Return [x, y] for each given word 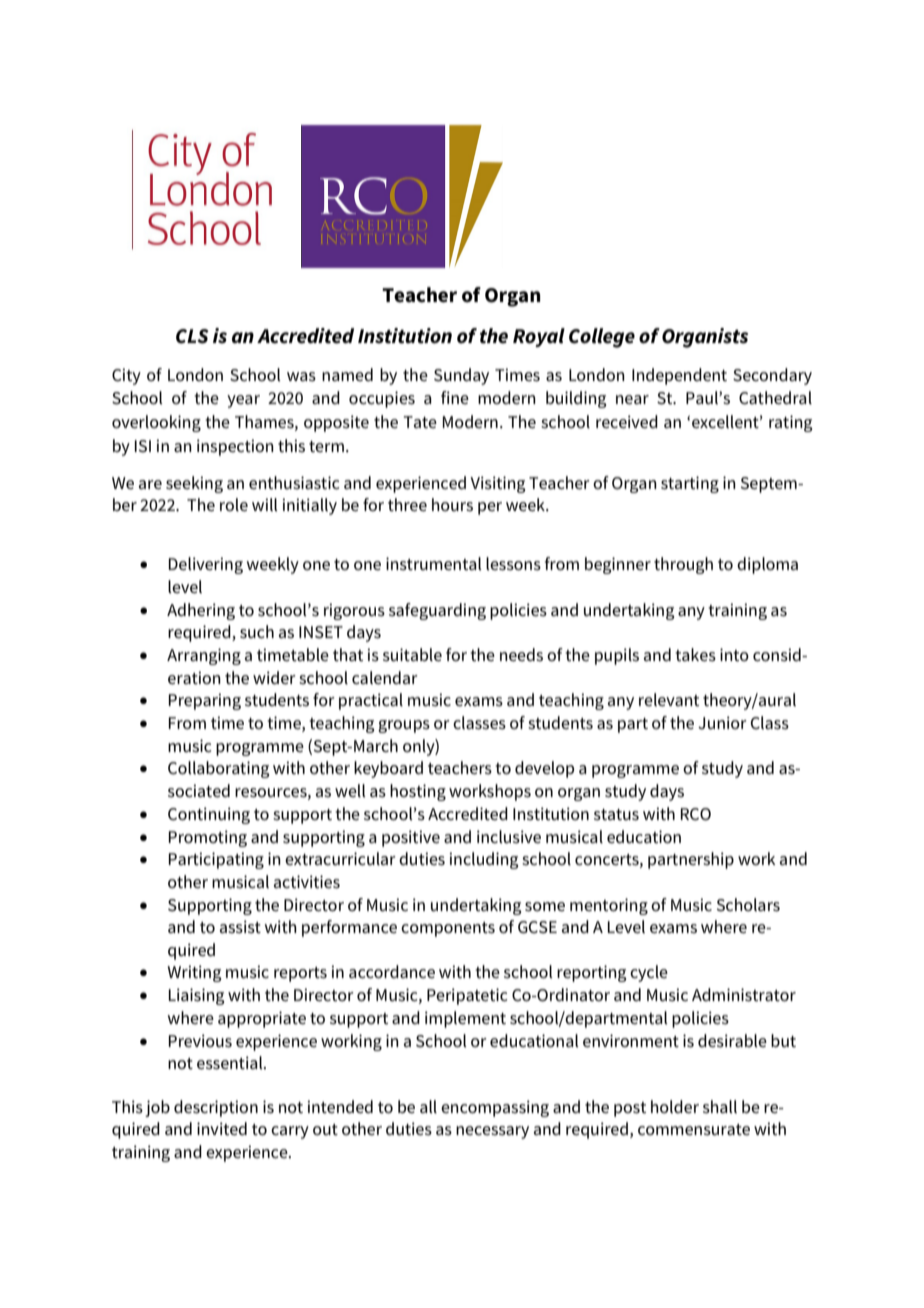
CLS [192, 336]
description [216, 1108]
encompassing [495, 1108]
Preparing [205, 701]
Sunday [461, 376]
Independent [679, 376]
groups [404, 726]
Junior [722, 723]
